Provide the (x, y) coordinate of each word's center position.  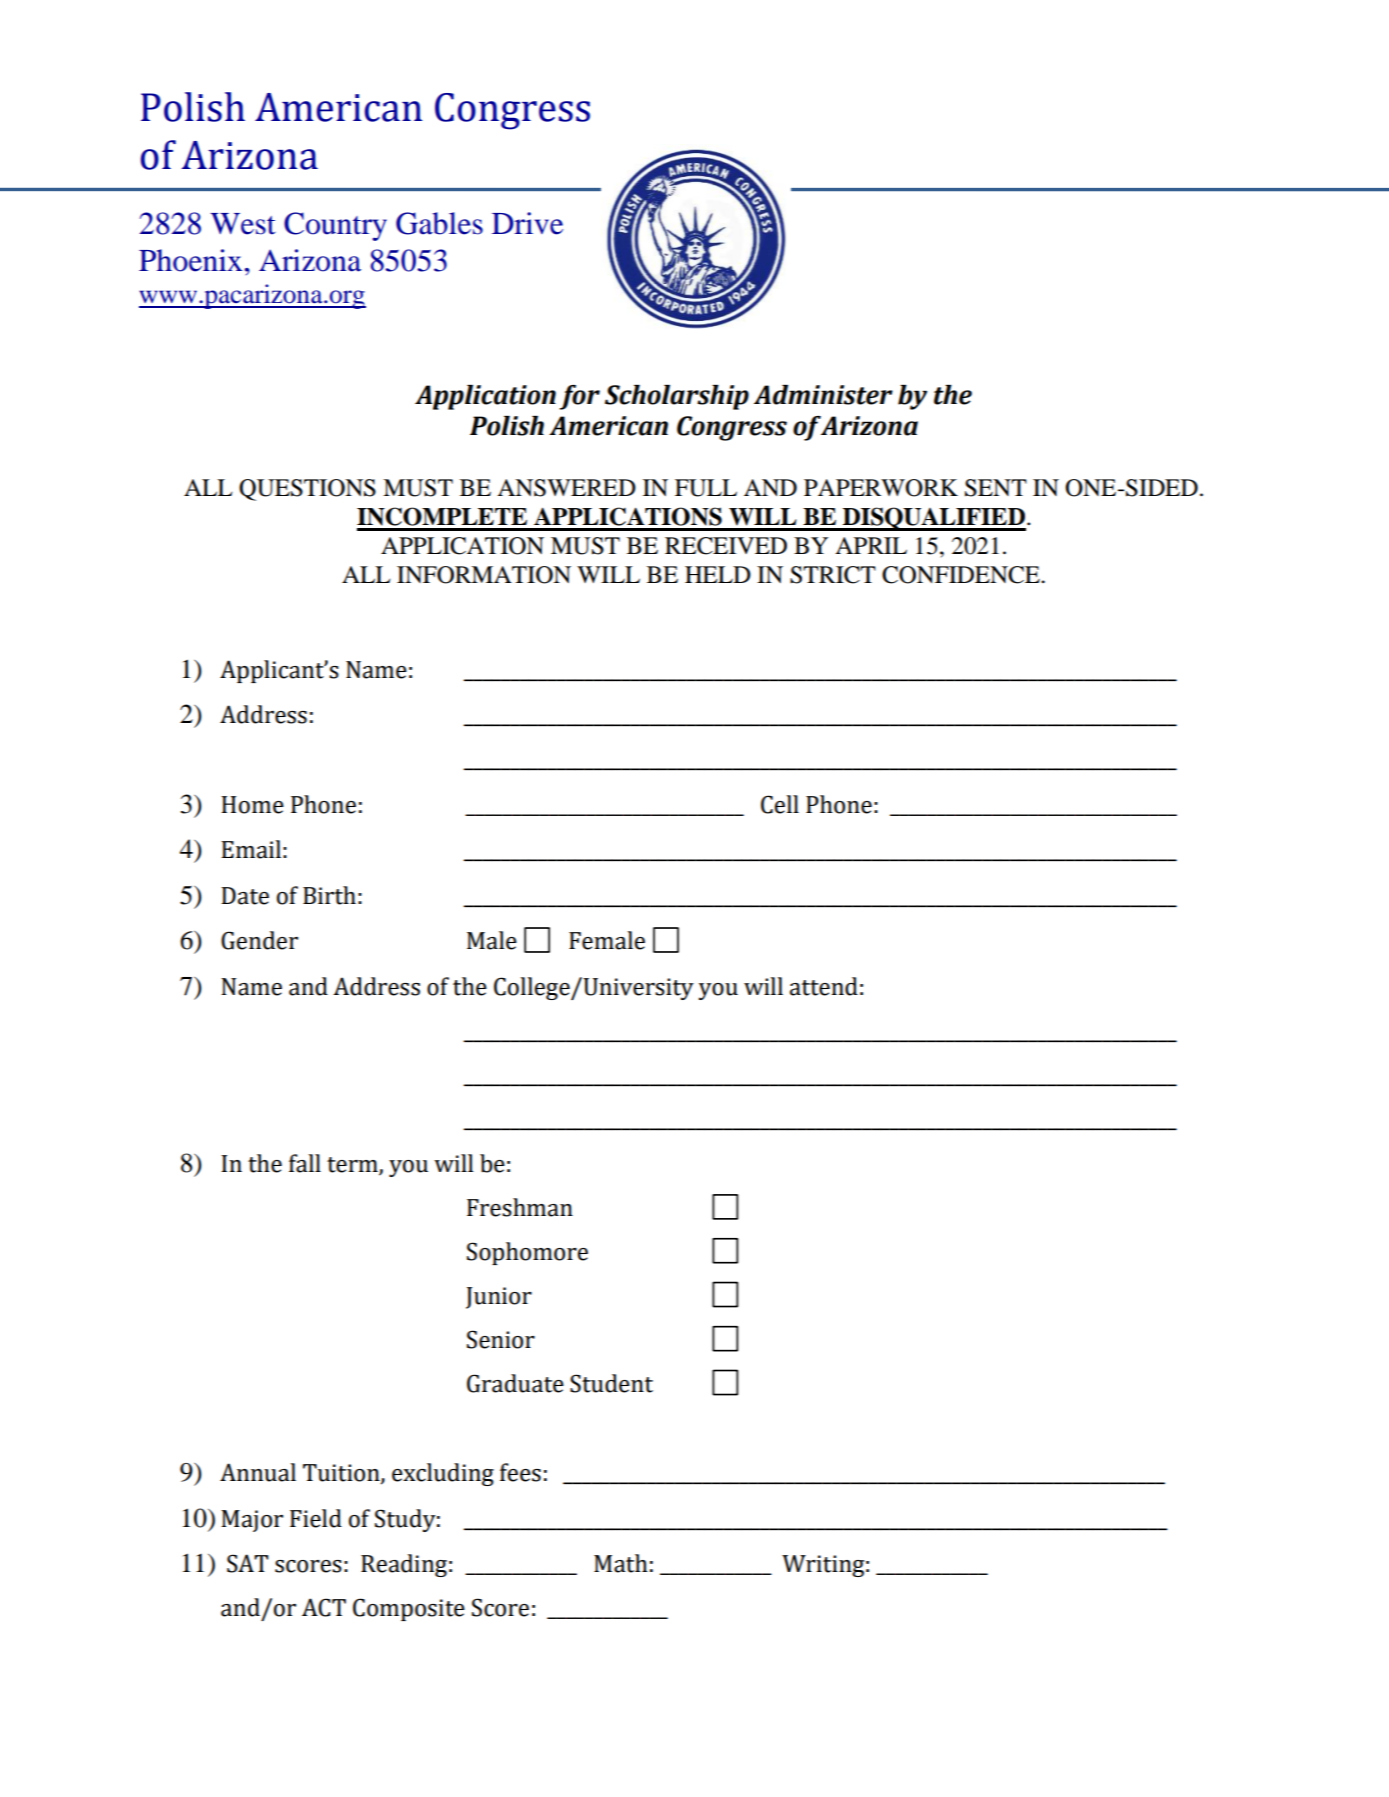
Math (621, 1563)
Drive (527, 223)
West (243, 224)
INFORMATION (484, 575)
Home (253, 805)
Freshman (520, 1207)
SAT (247, 1563)
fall (305, 1163)
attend (824, 986)
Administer (823, 395)
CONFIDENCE (962, 575)
